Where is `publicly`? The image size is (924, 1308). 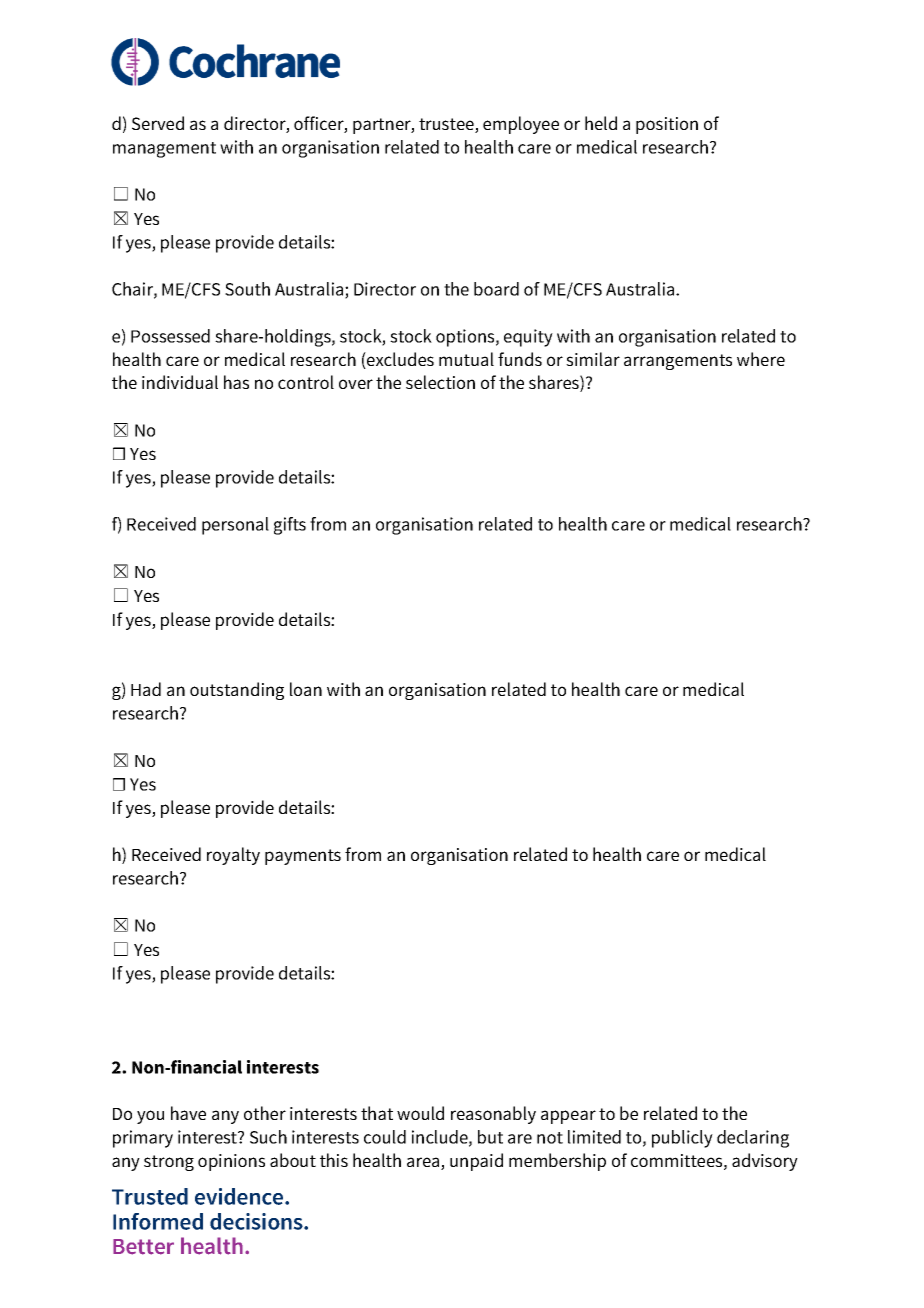
publicly is located at coordinates (682, 1139).
